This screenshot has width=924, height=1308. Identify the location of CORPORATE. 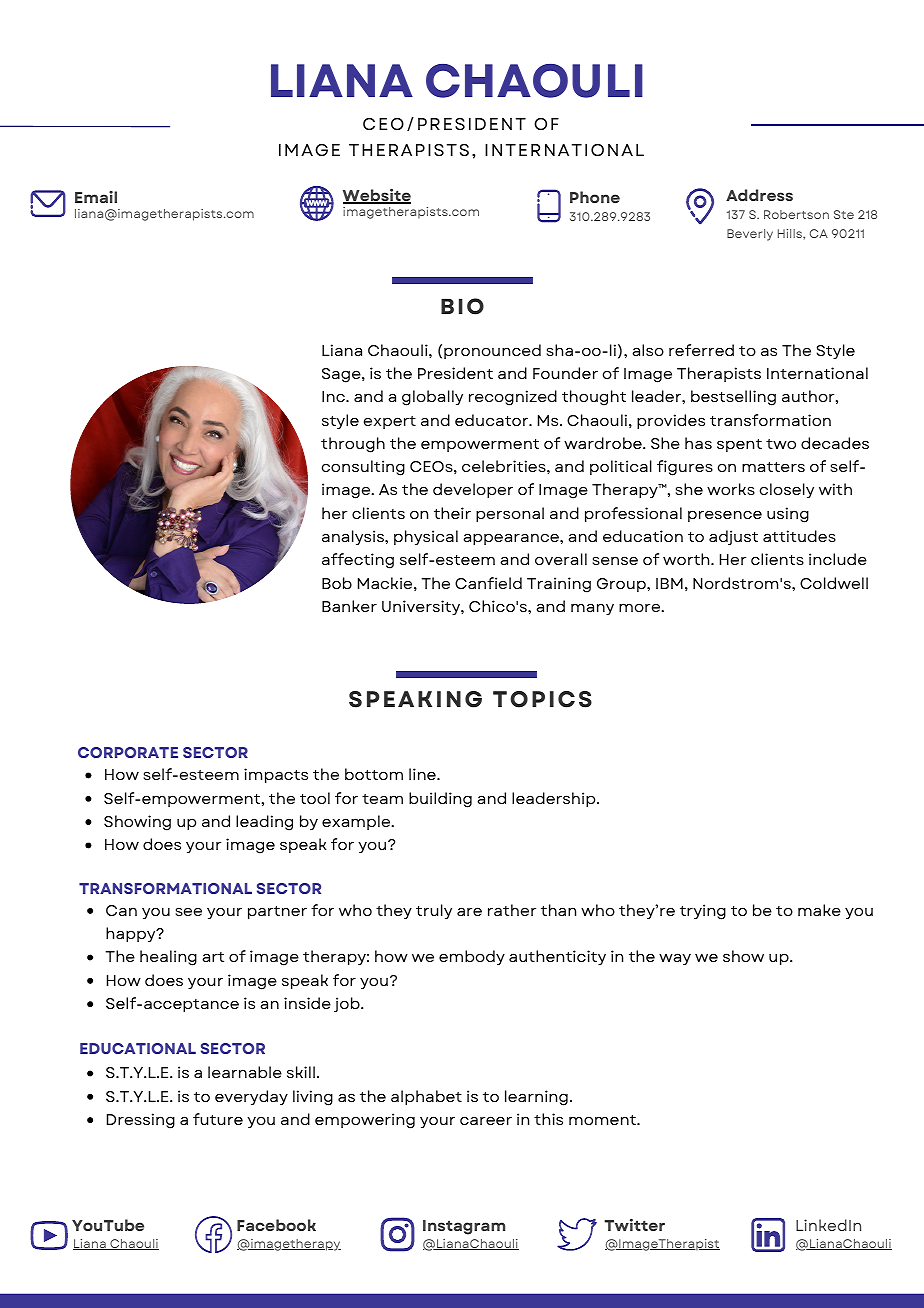
(128, 752).
